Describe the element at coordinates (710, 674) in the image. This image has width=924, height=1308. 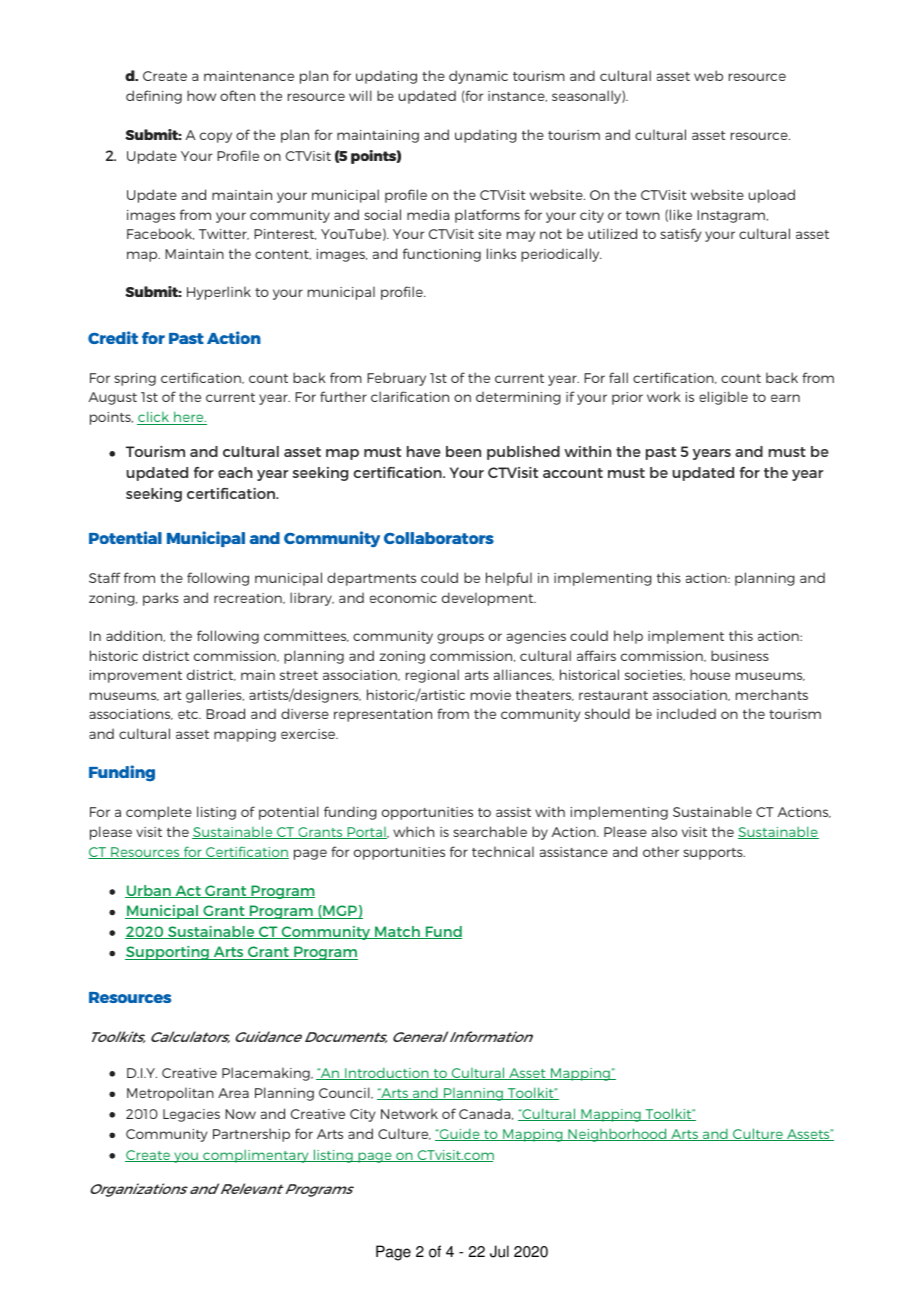
I see `house` at that location.
